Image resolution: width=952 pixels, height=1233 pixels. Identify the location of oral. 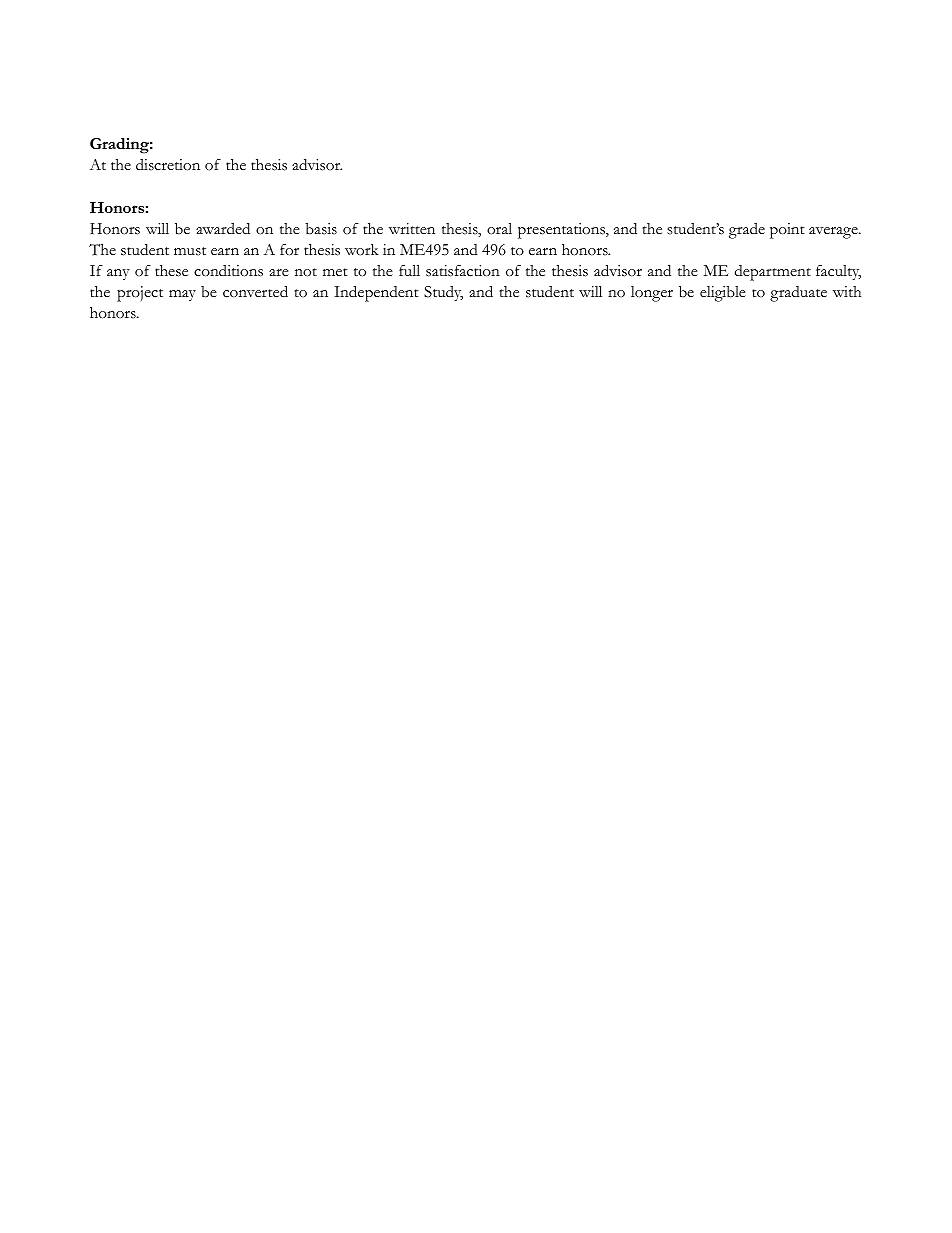
(499, 229).
